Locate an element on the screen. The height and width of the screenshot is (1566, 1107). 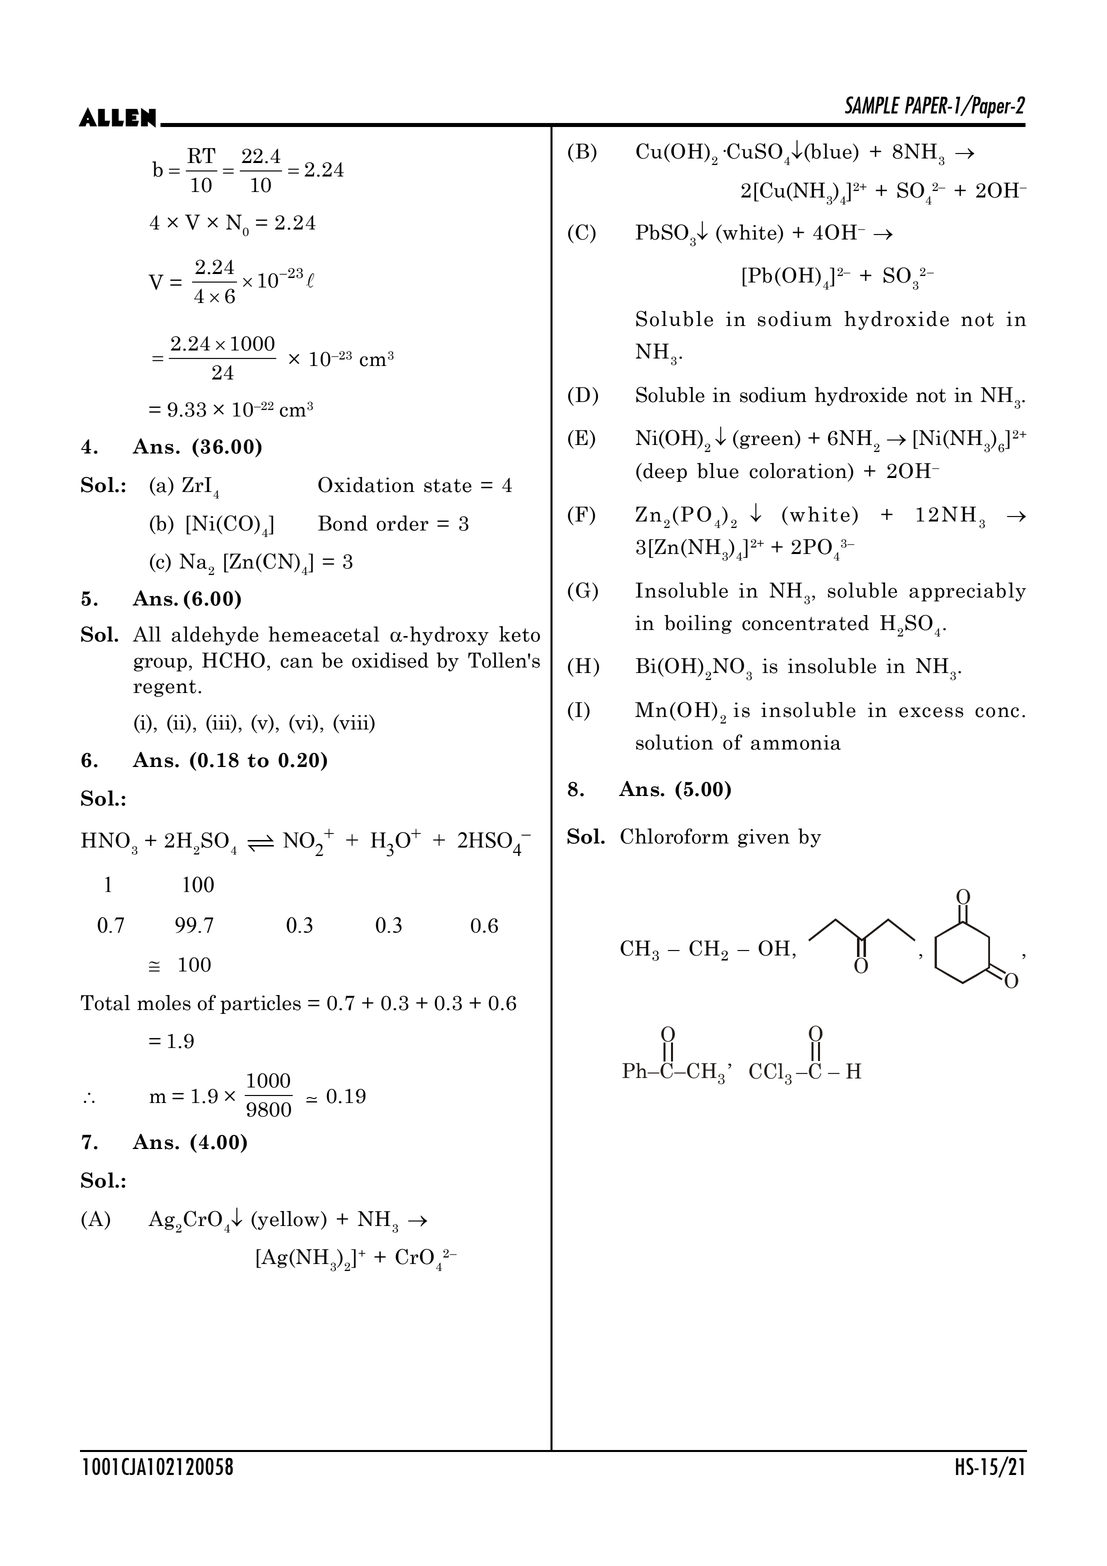
moles is located at coordinates (164, 1003).
